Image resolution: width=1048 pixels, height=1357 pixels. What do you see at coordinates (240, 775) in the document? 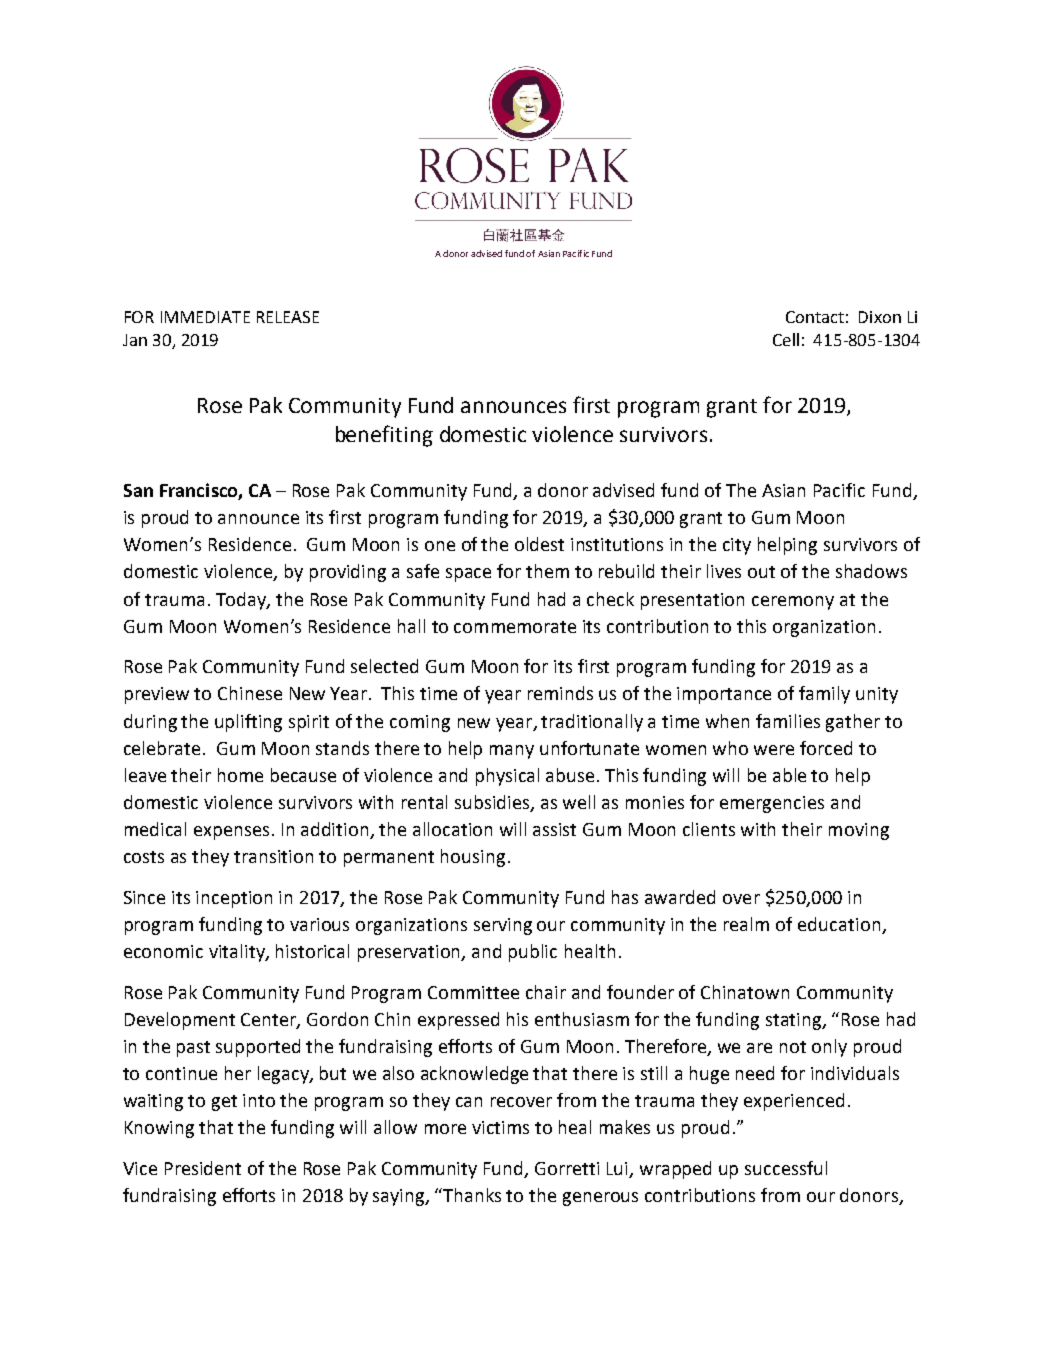
I see `home` at bounding box center [240, 775].
